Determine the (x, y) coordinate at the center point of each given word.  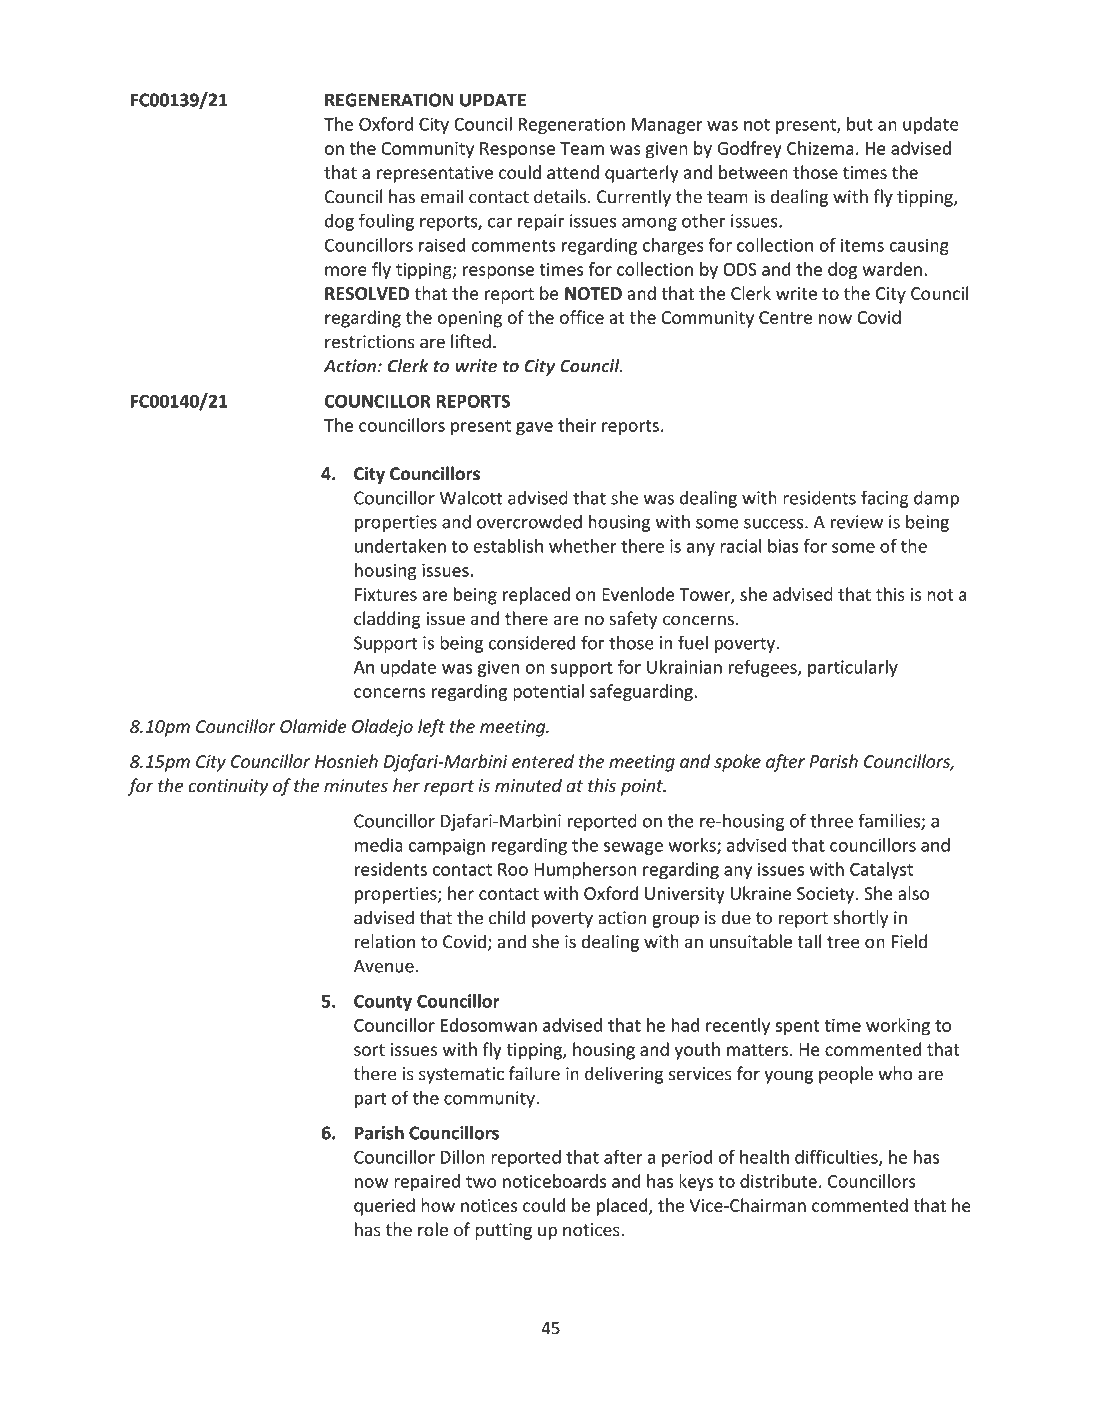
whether (582, 546)
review (856, 522)
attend (573, 172)
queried (384, 1207)
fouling (386, 222)
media (379, 845)
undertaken (400, 546)
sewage (633, 848)
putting (503, 1231)
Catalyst (881, 871)
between (753, 172)
